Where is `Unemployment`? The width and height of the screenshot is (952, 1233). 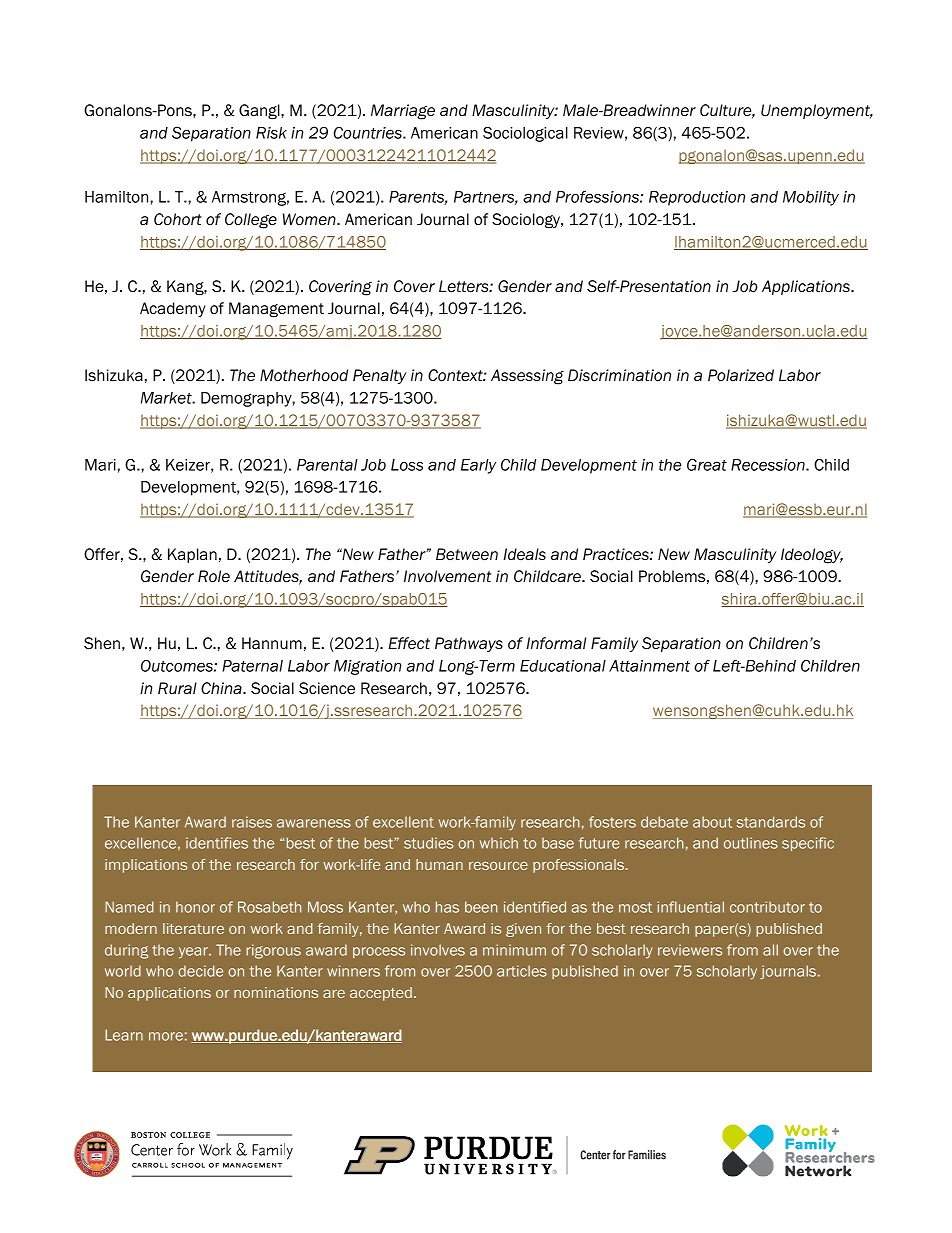
Unemployment is located at coordinates (816, 111).
